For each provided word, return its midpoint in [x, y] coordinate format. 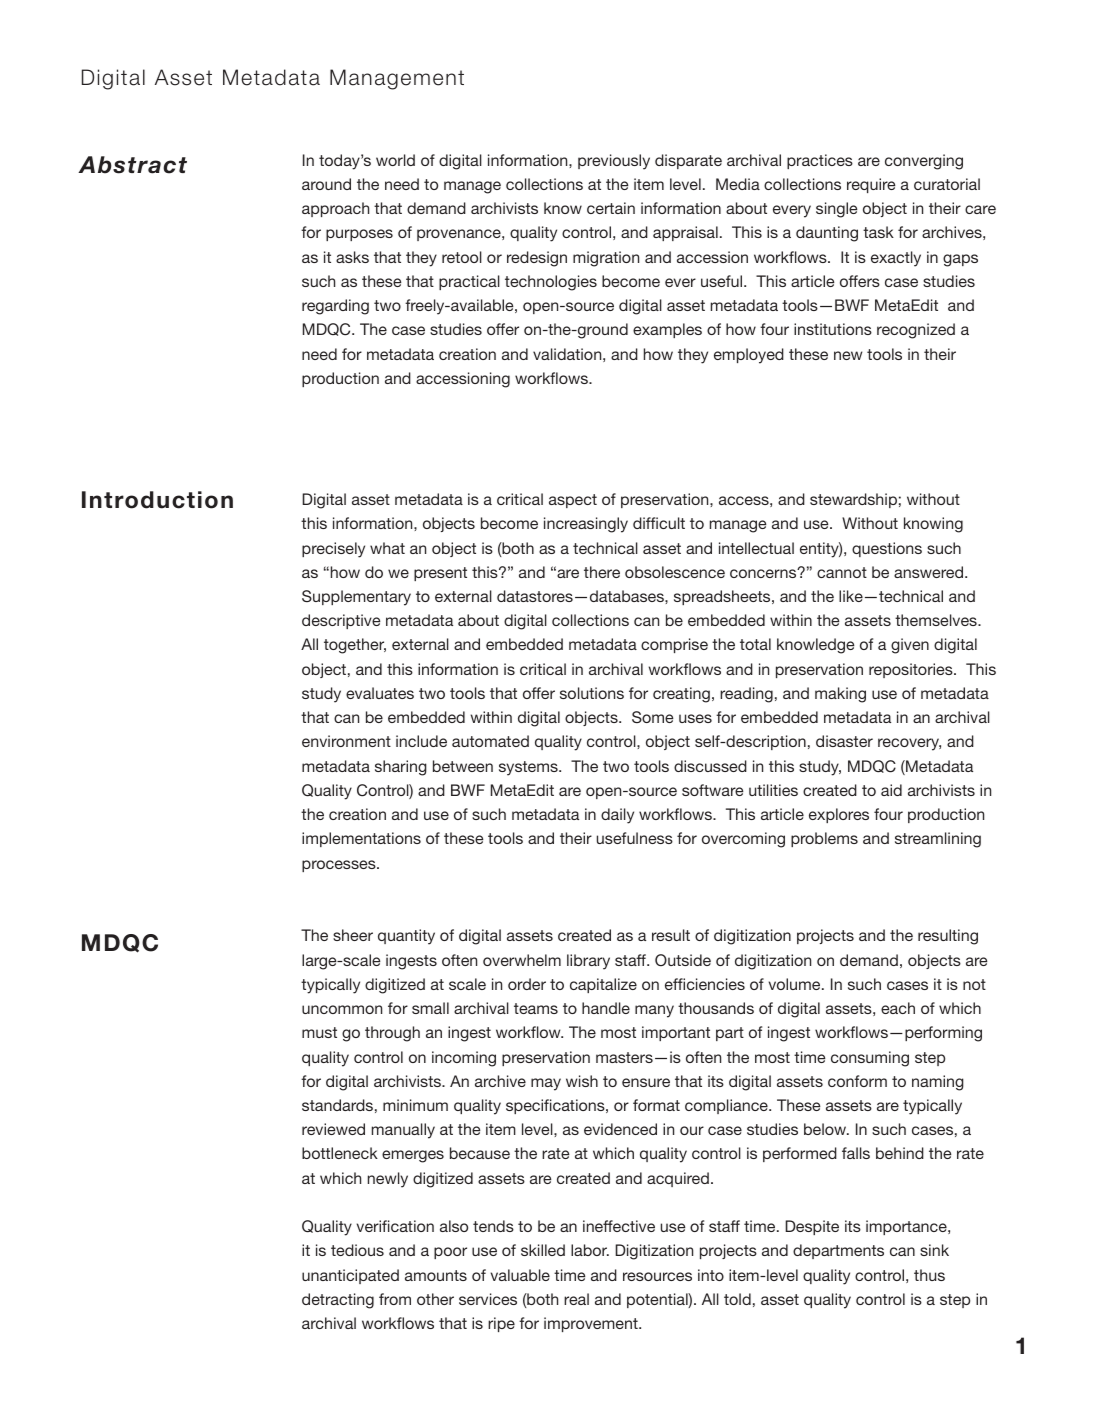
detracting [338, 1301]
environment [346, 741]
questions [887, 549]
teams [536, 1008]
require [871, 185]
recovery [909, 744]
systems [529, 768]
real [576, 1299]
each [898, 1008]
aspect [573, 501]
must [319, 1032]
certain [611, 208]
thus [929, 1275]
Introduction [157, 500]
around [326, 184]
